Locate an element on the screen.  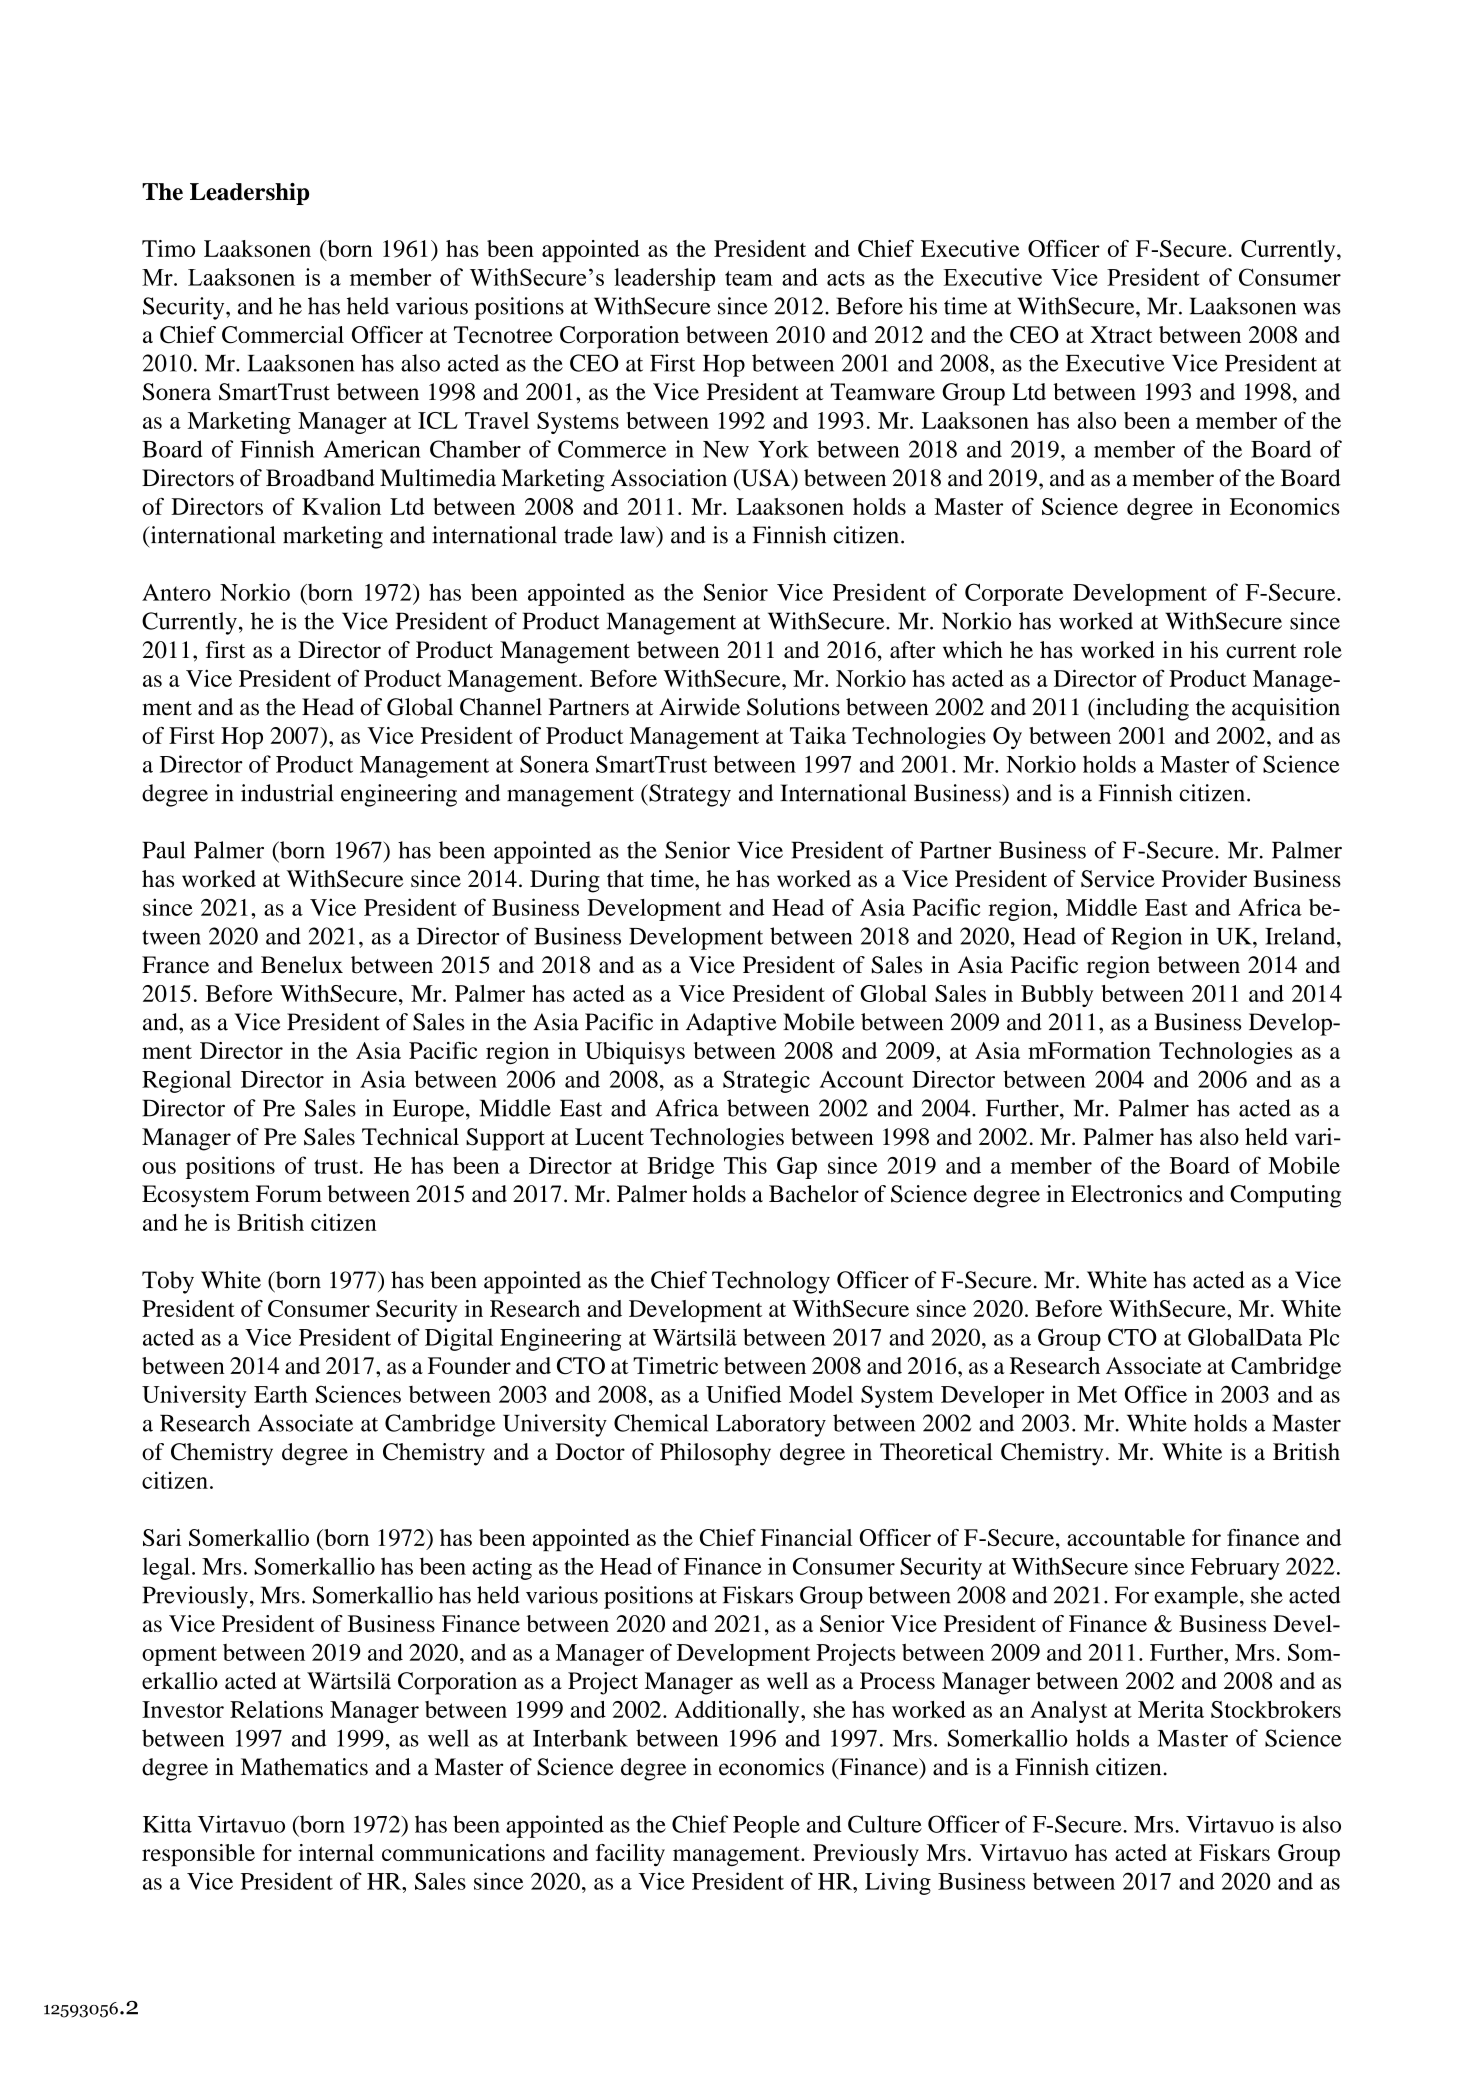
internal is located at coordinates (336, 1852).
